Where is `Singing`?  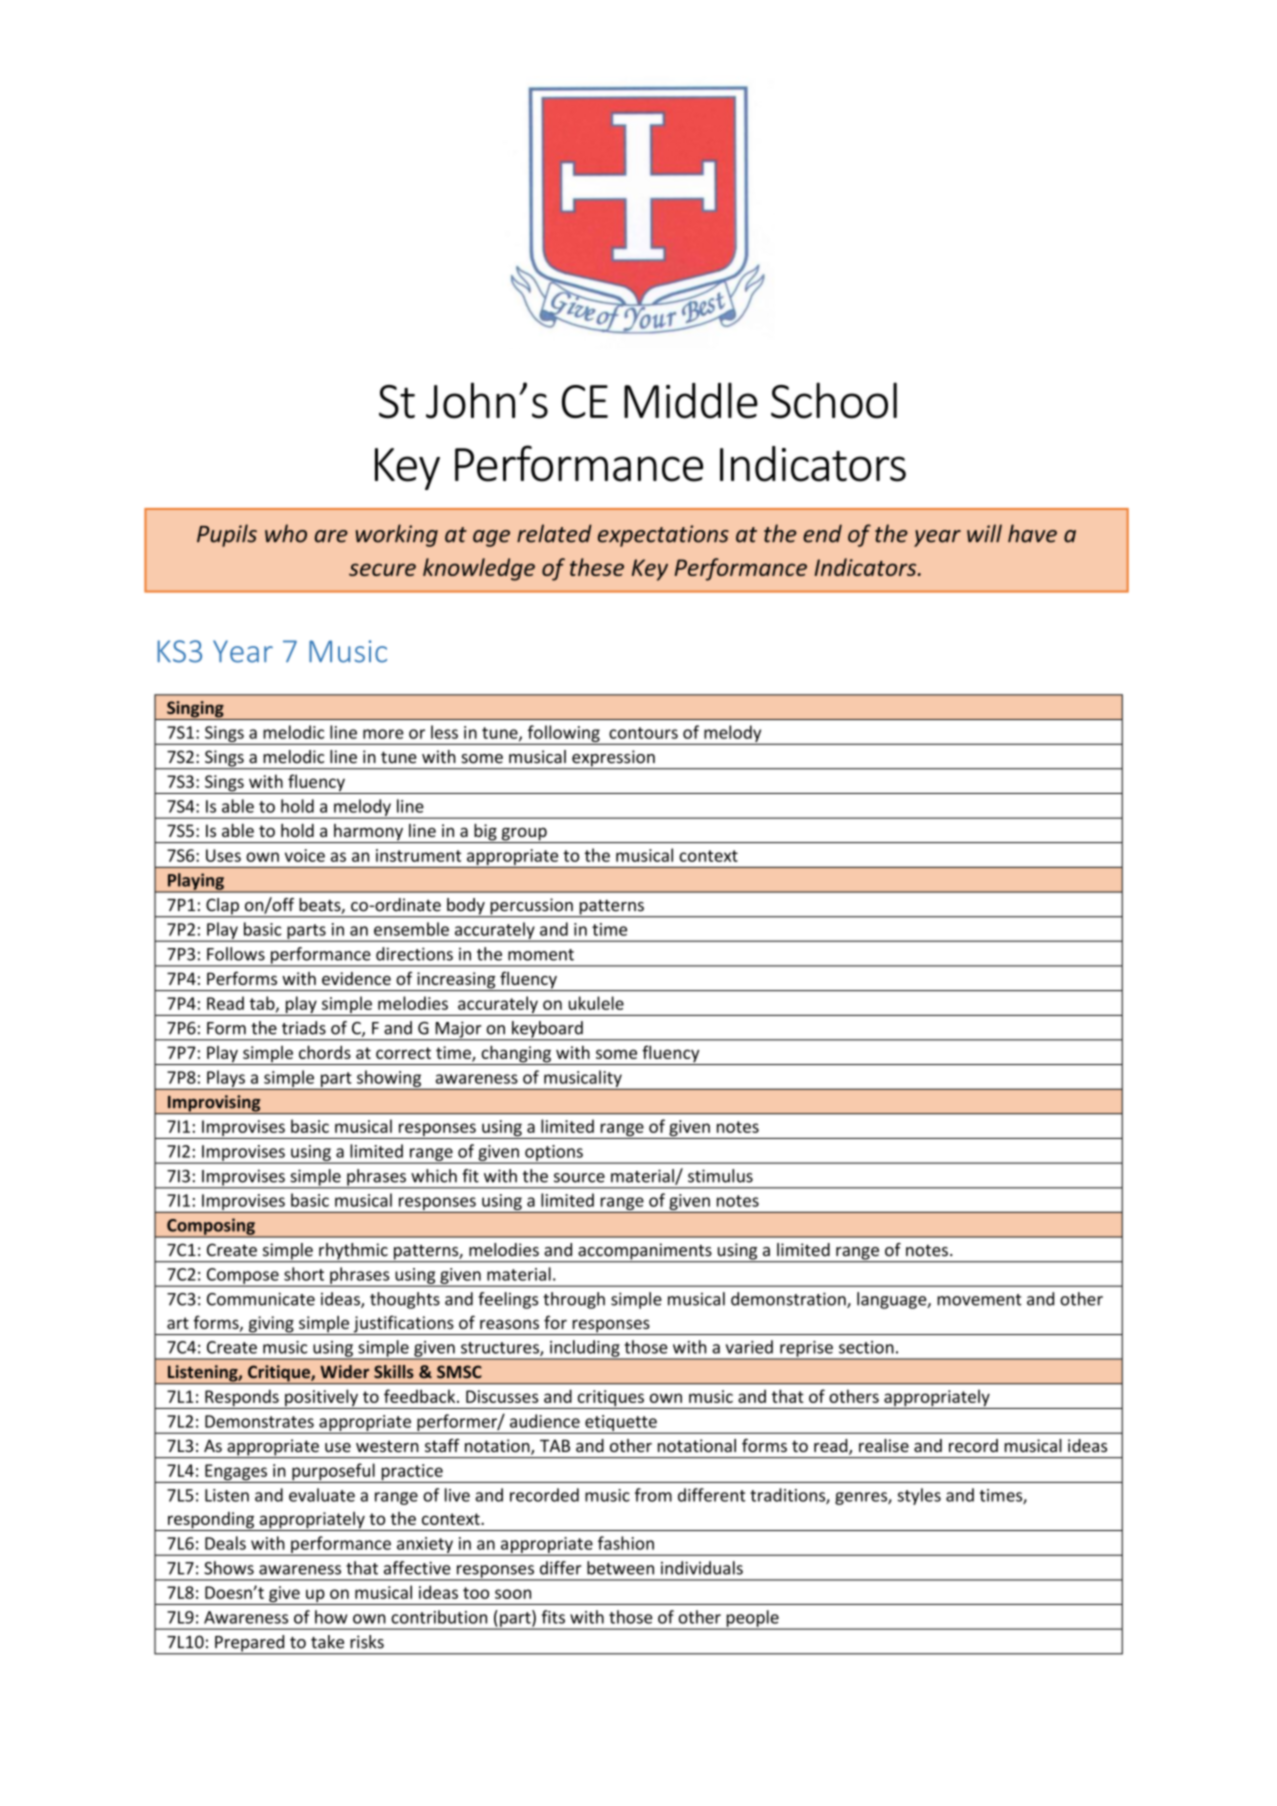 Singing is located at coordinates (195, 710).
